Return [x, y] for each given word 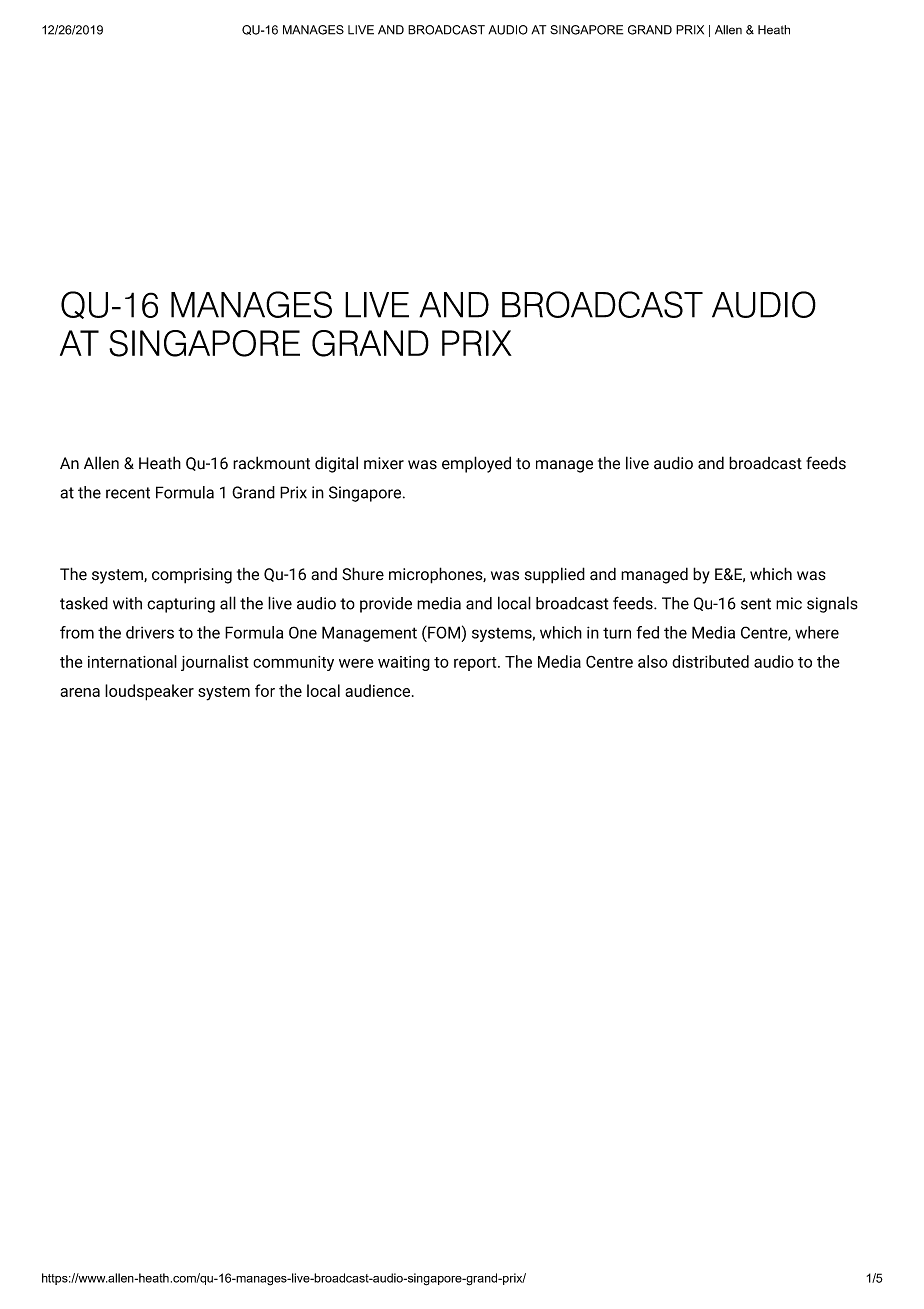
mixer [384, 463]
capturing [181, 605]
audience [379, 690]
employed [476, 464]
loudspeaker [149, 692]
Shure [363, 574]
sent [756, 604]
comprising [192, 576]
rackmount [271, 463]
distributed [710, 661]
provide [386, 605]
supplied [555, 575]
